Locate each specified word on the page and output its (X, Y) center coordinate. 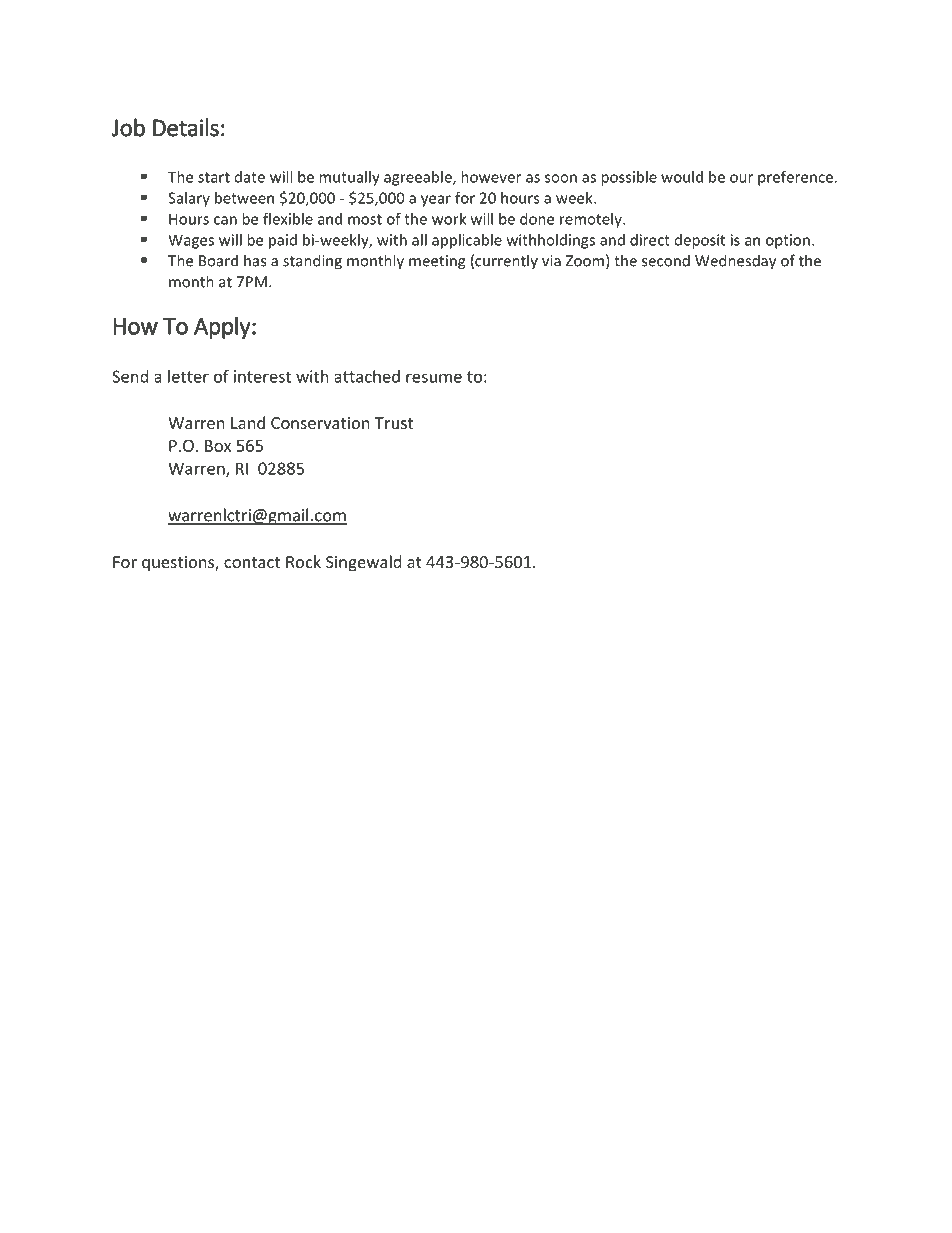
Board (218, 260)
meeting (437, 262)
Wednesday (735, 262)
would (682, 177)
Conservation (320, 423)
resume (434, 378)
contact (252, 562)
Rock (303, 561)
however (491, 177)
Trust (394, 423)
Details (186, 127)
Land (248, 422)
